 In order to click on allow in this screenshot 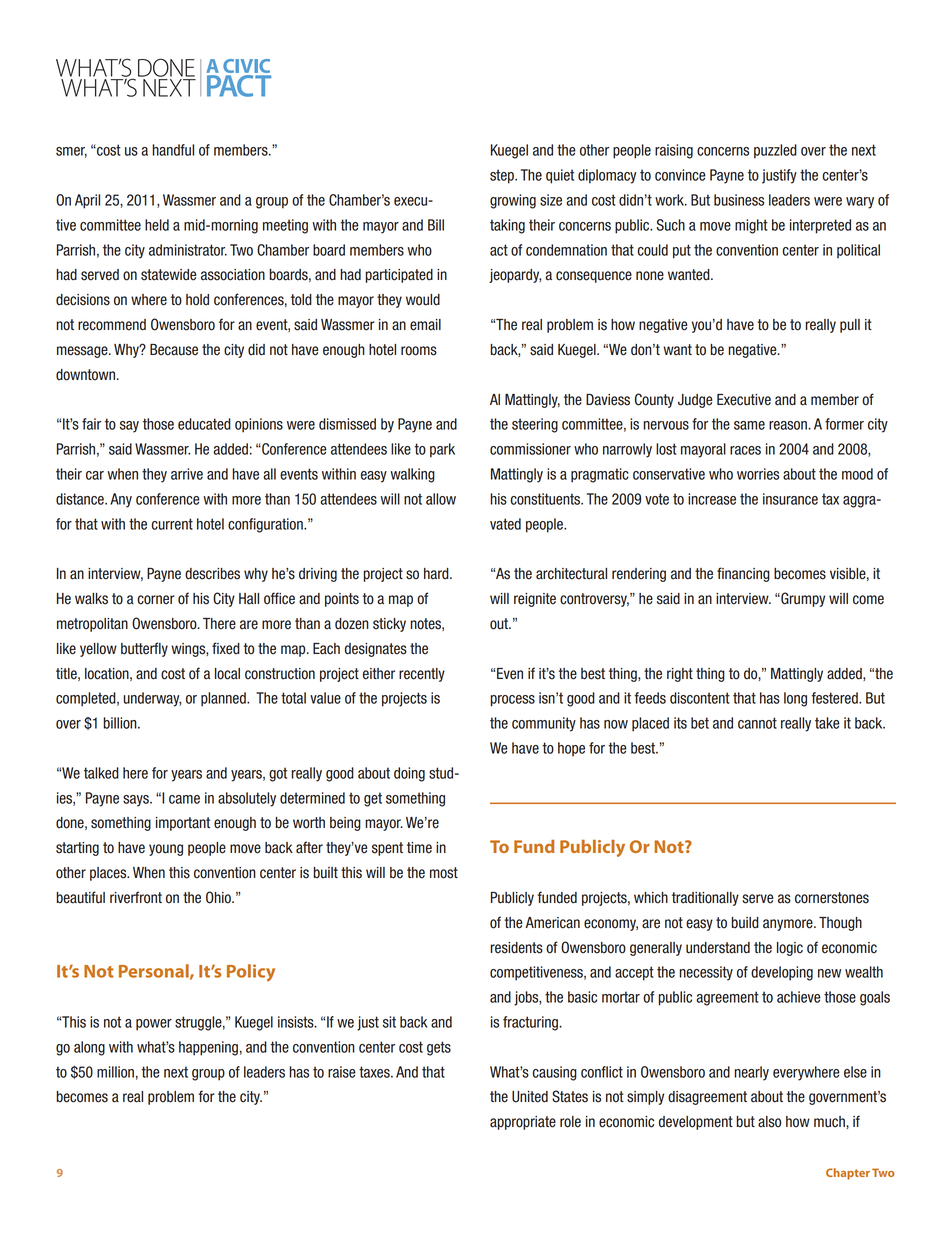, I will do `click(441, 499)`.
